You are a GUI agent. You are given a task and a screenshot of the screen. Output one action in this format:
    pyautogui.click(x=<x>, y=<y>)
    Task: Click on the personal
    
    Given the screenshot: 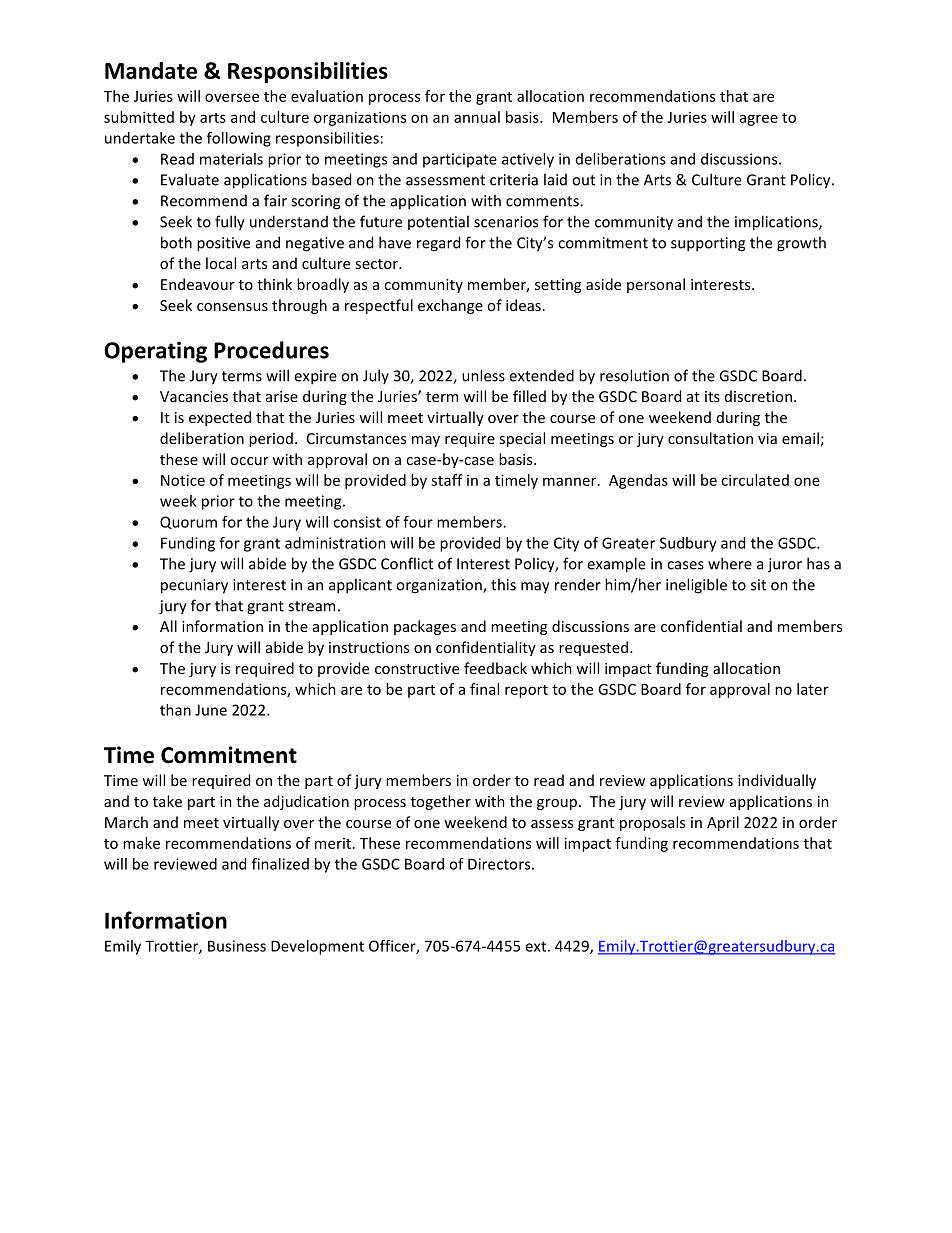 What is the action you would take?
    pyautogui.click(x=656, y=285)
